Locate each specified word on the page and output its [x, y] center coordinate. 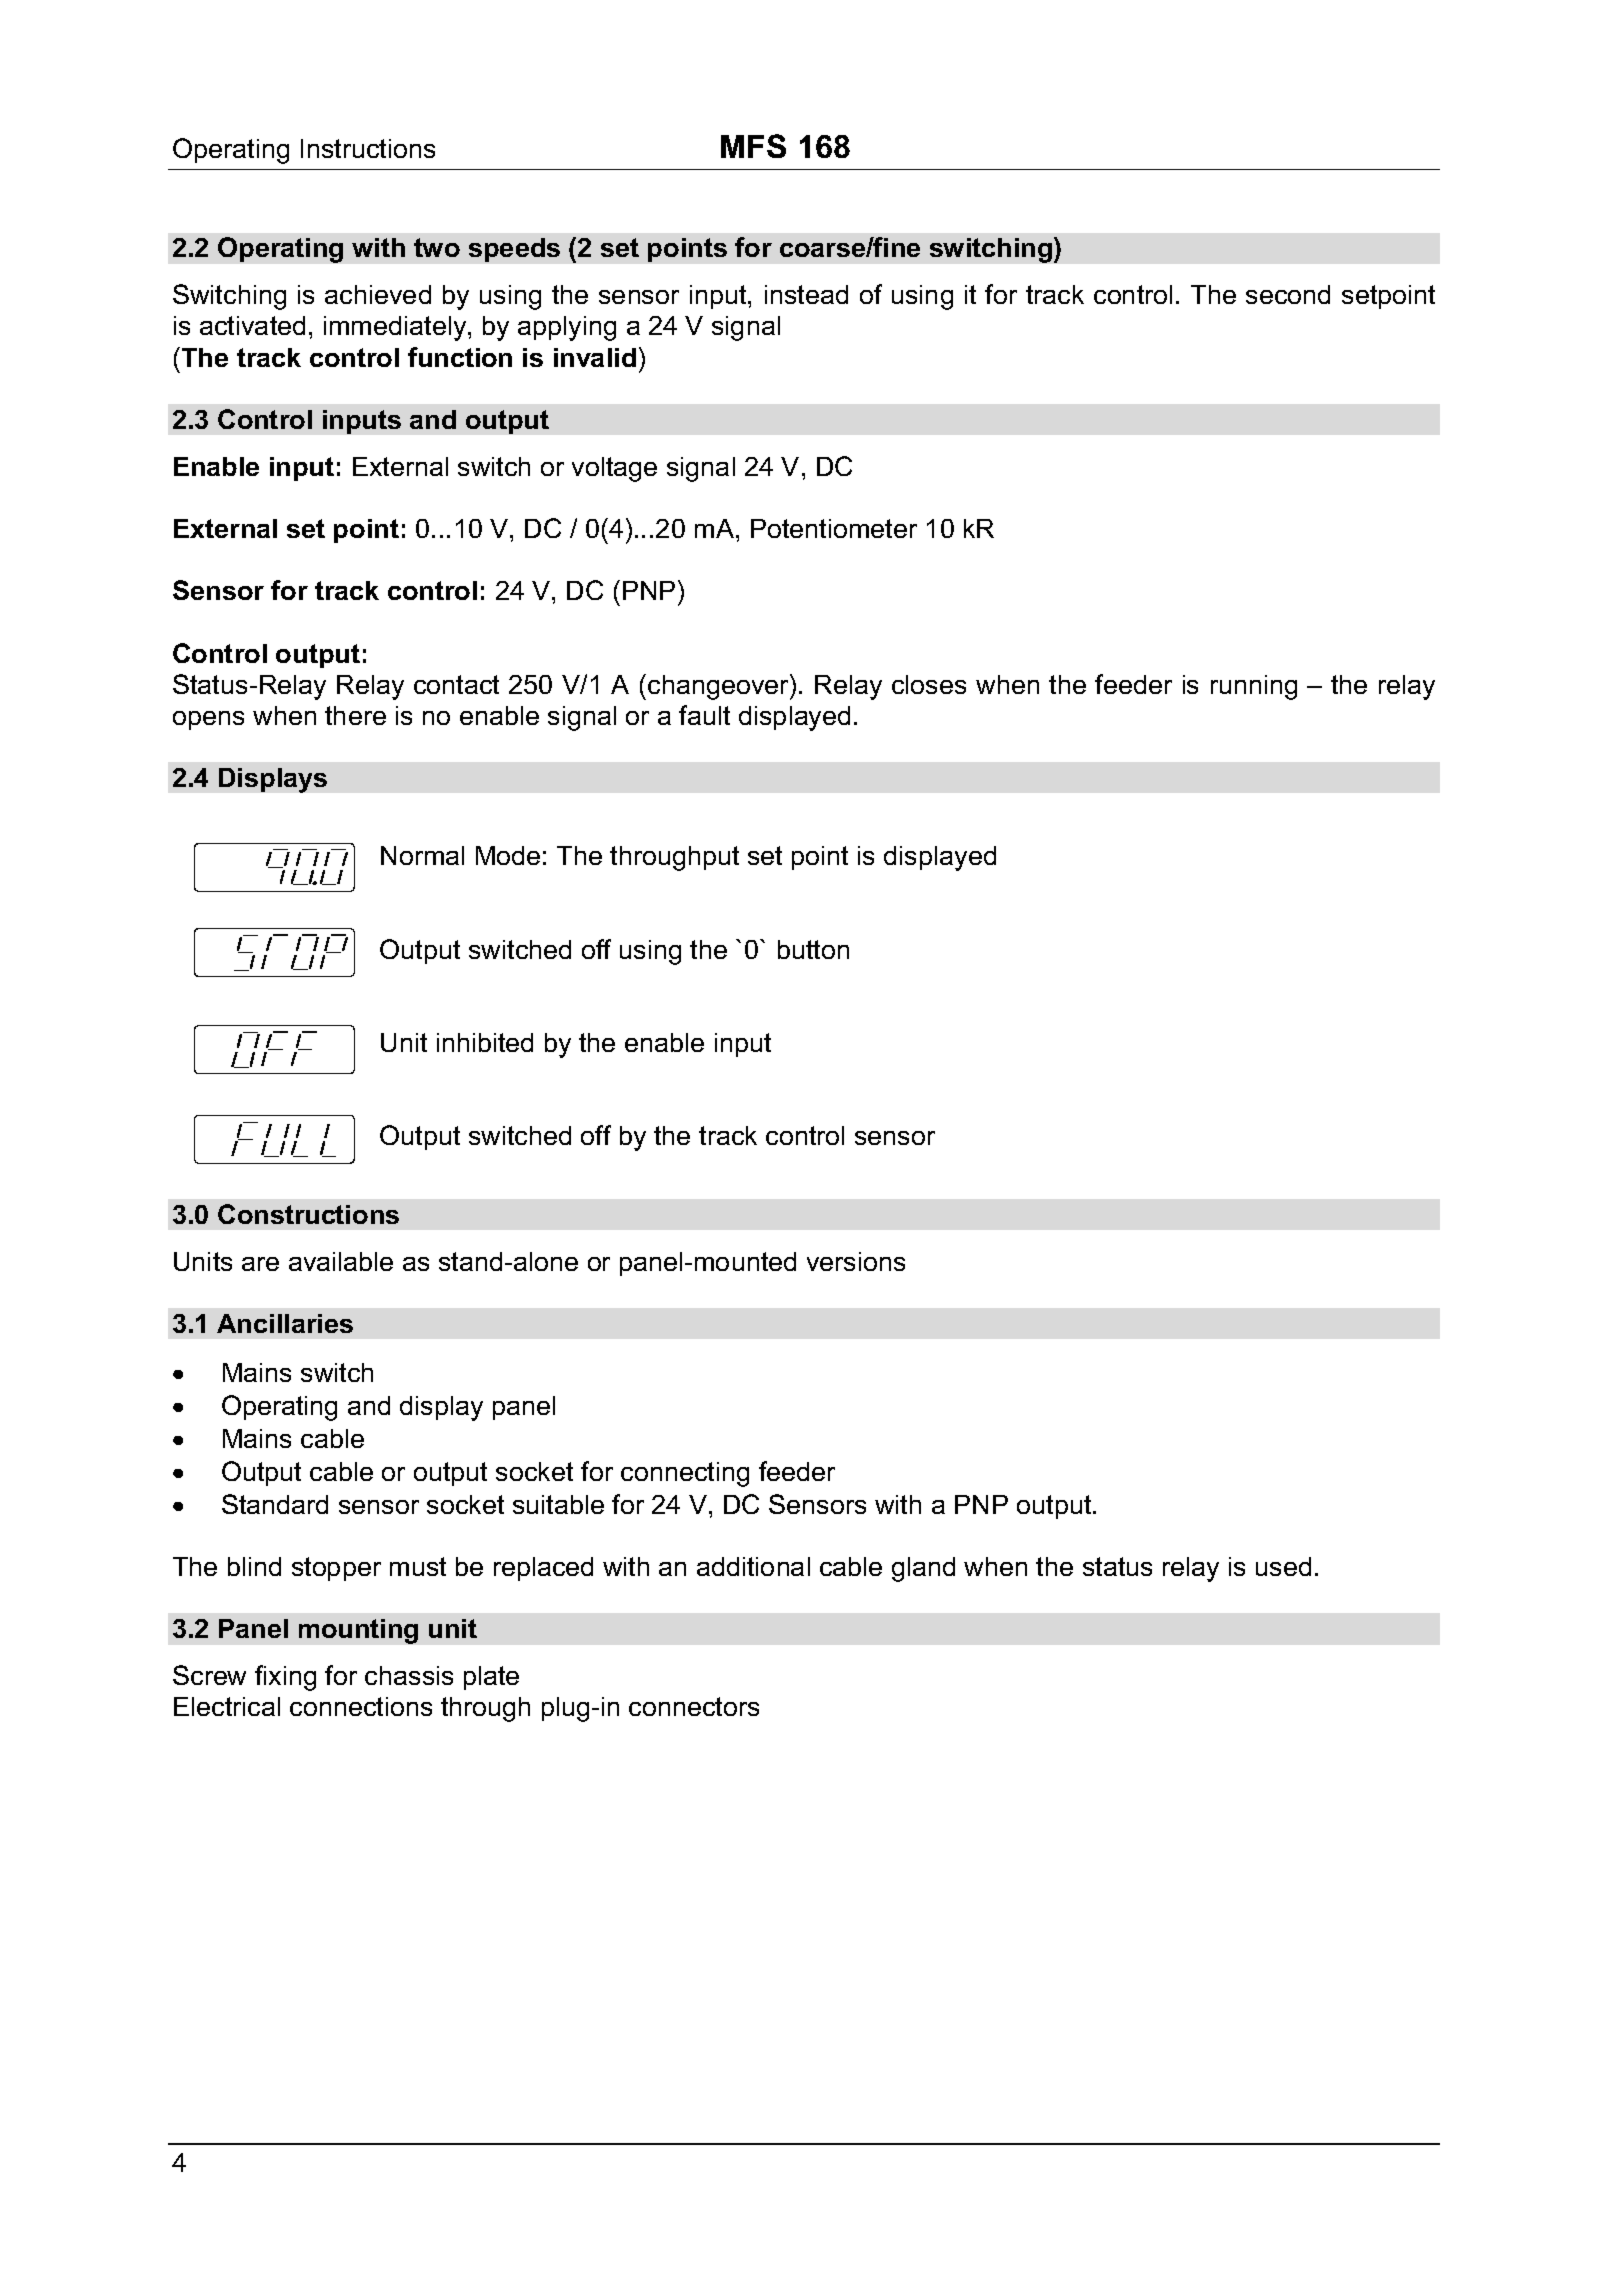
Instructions [368, 148]
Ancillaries [285, 1323]
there [355, 715]
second [1288, 294]
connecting [685, 1474]
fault [704, 715]
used [1283, 1566]
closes [929, 684]
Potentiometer [834, 528]
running [1254, 687]
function [460, 357]
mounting [358, 1631]
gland [923, 1569]
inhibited [485, 1042]
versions [856, 1261]
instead [806, 294]
